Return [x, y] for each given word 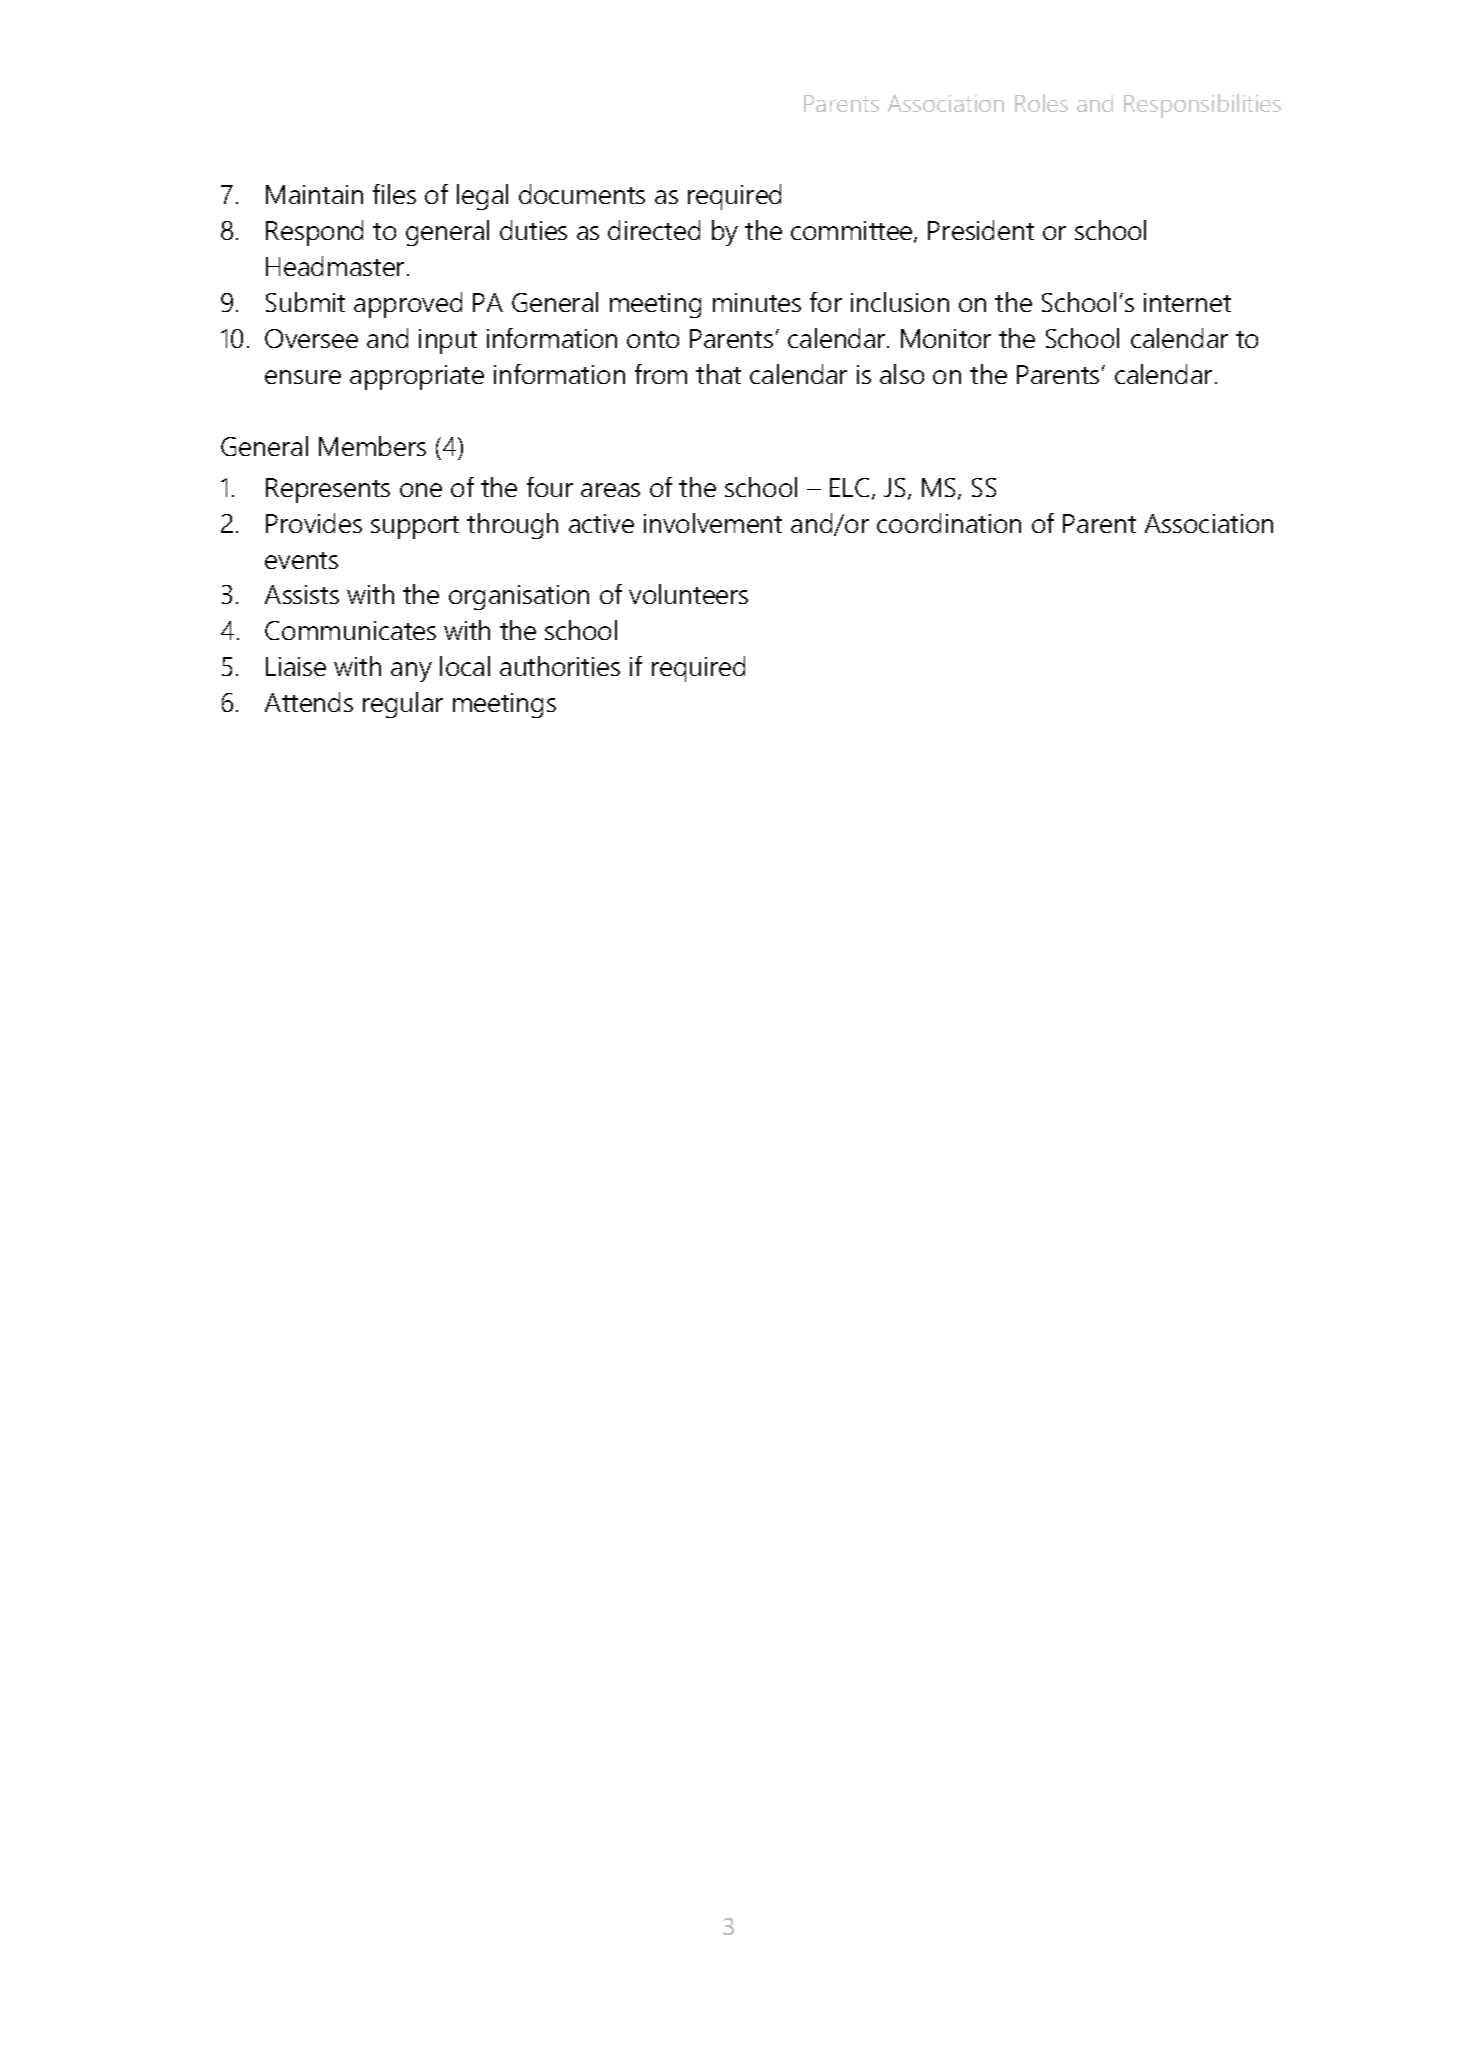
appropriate [417, 377]
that [718, 374]
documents [582, 194]
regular [403, 705]
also [902, 374]
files [394, 194]
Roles [1041, 103]
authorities [560, 666]
